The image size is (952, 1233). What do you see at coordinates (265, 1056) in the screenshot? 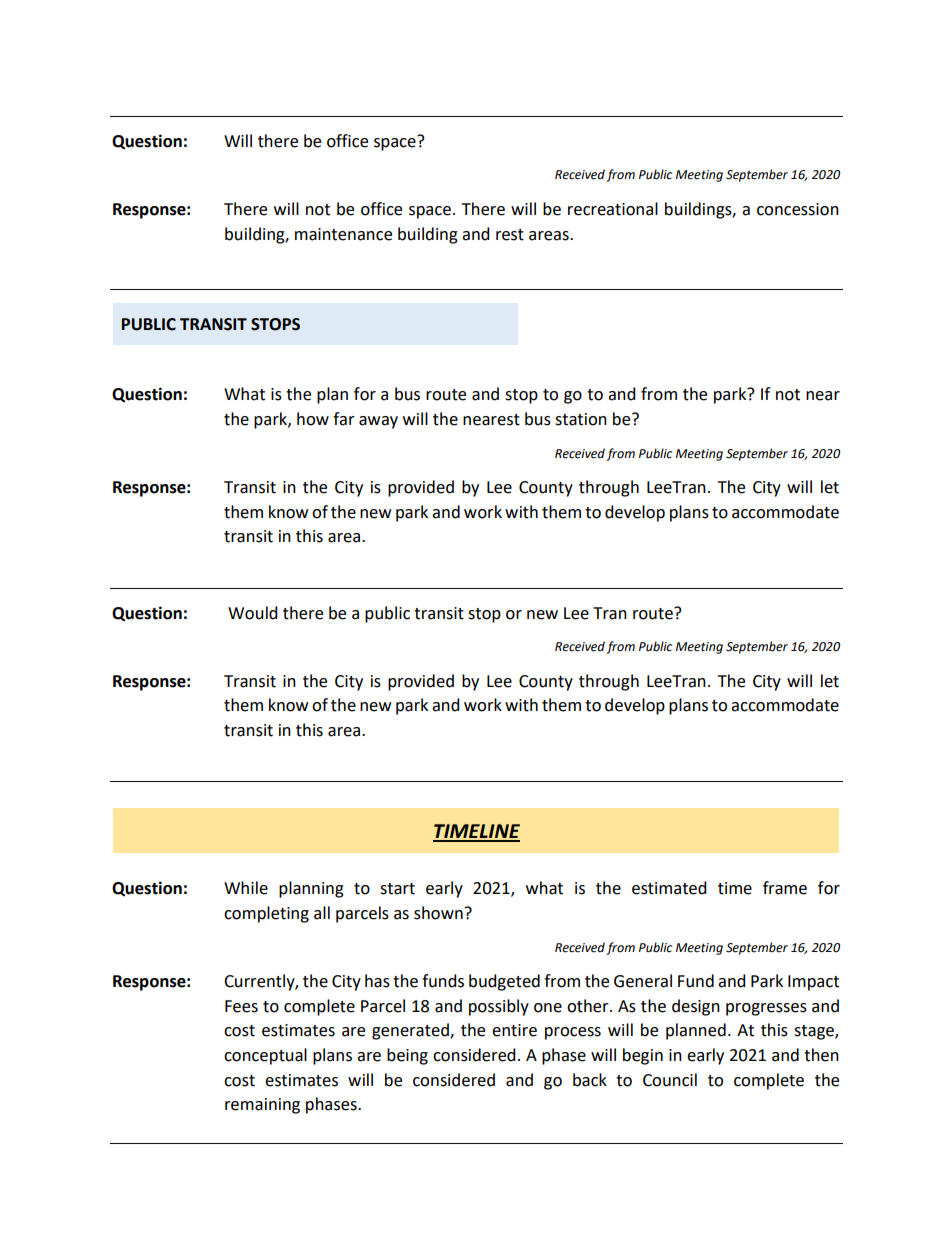
I see `conceptual` at bounding box center [265, 1056].
